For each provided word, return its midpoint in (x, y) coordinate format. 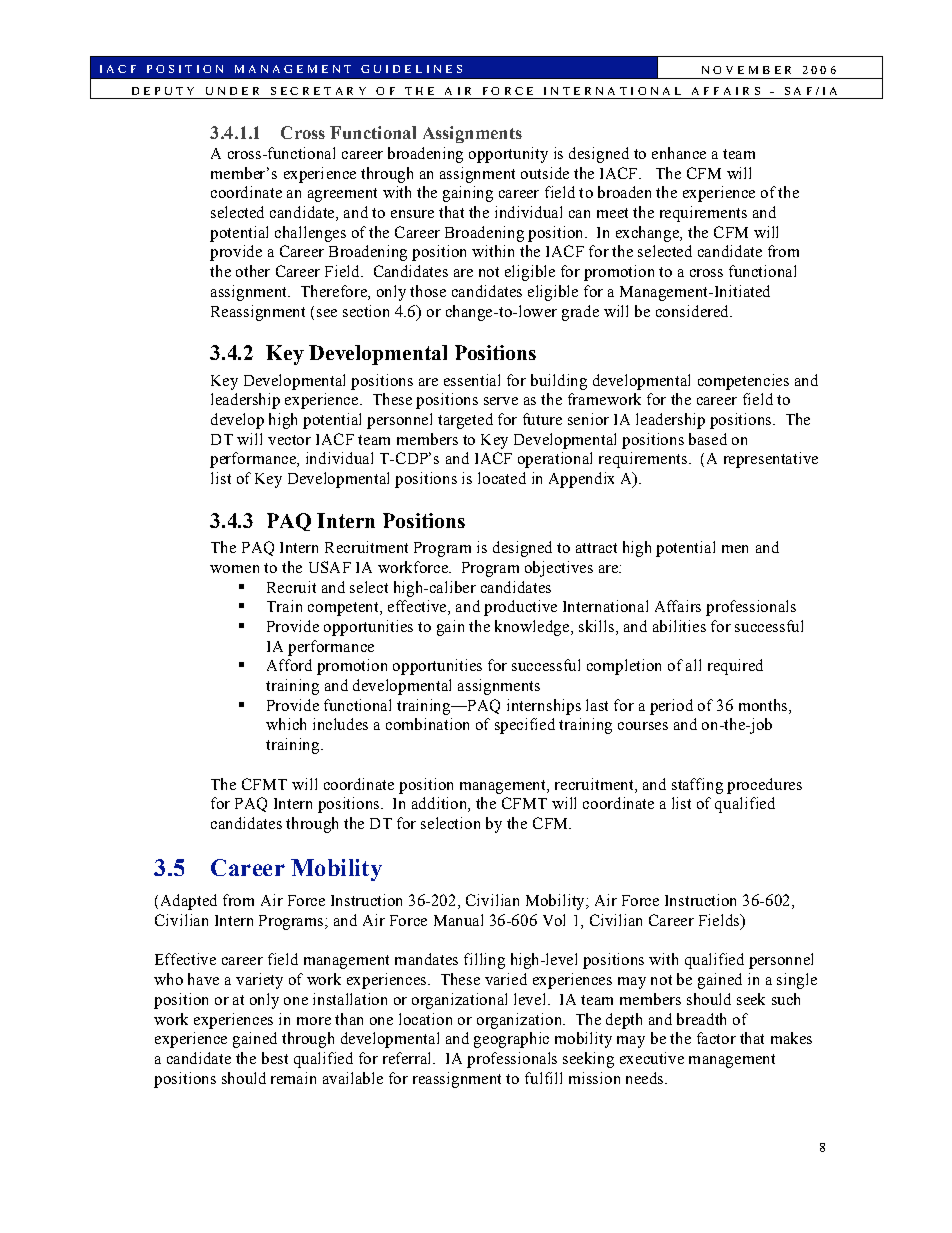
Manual (458, 920)
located (502, 478)
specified (525, 726)
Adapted (187, 902)
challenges (310, 234)
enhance (679, 153)
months (764, 706)
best (275, 1058)
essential (472, 380)
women (234, 569)
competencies (743, 382)
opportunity (508, 155)
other (253, 271)
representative (771, 460)
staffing (697, 786)
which (286, 724)
